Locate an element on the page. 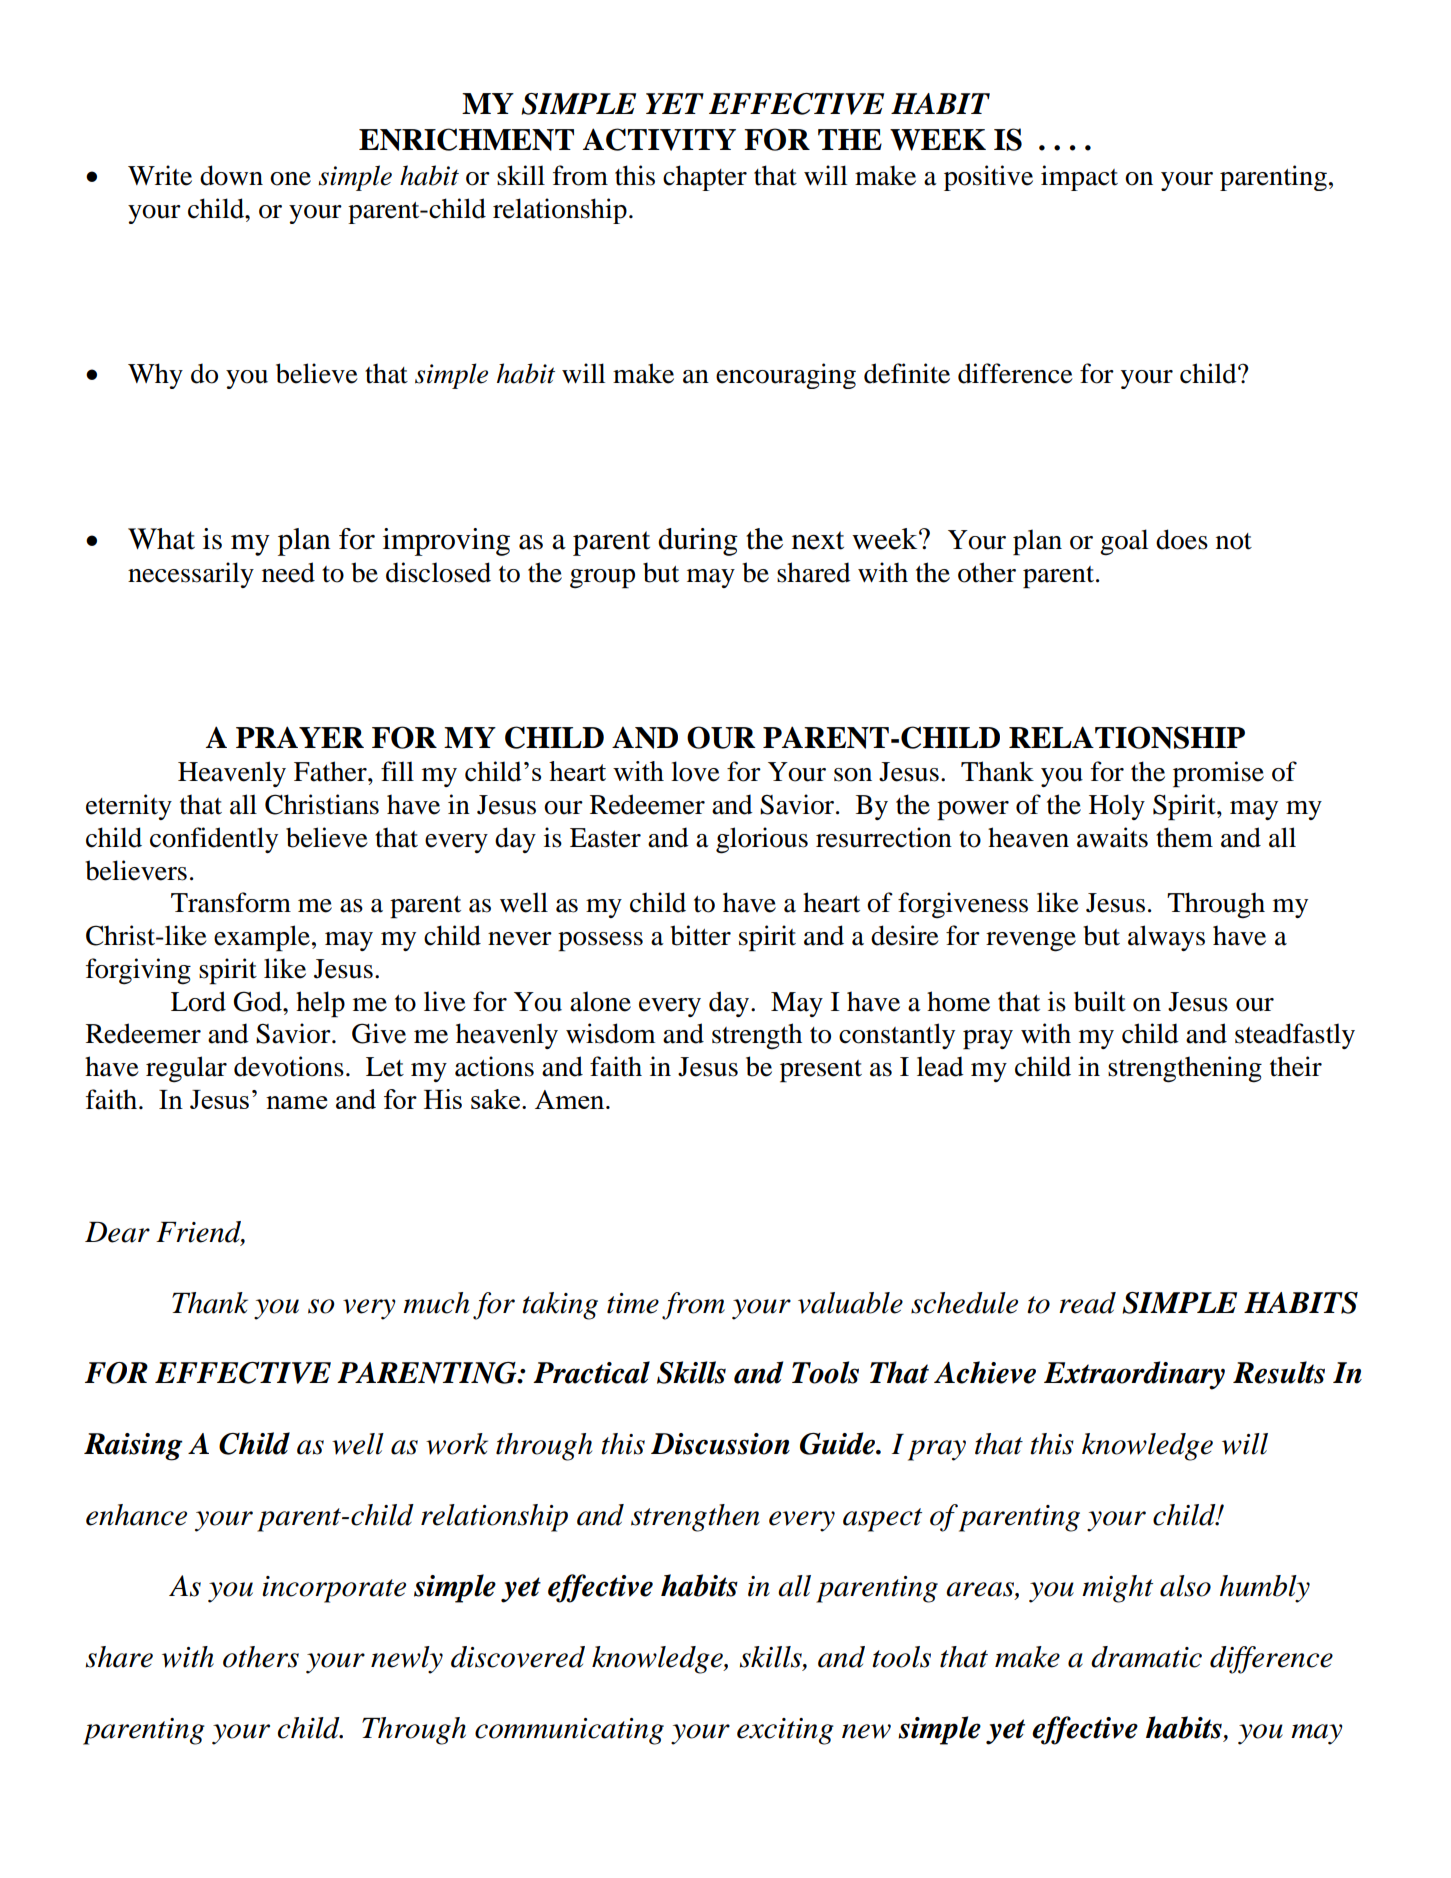  chapter is located at coordinates (705, 178).
